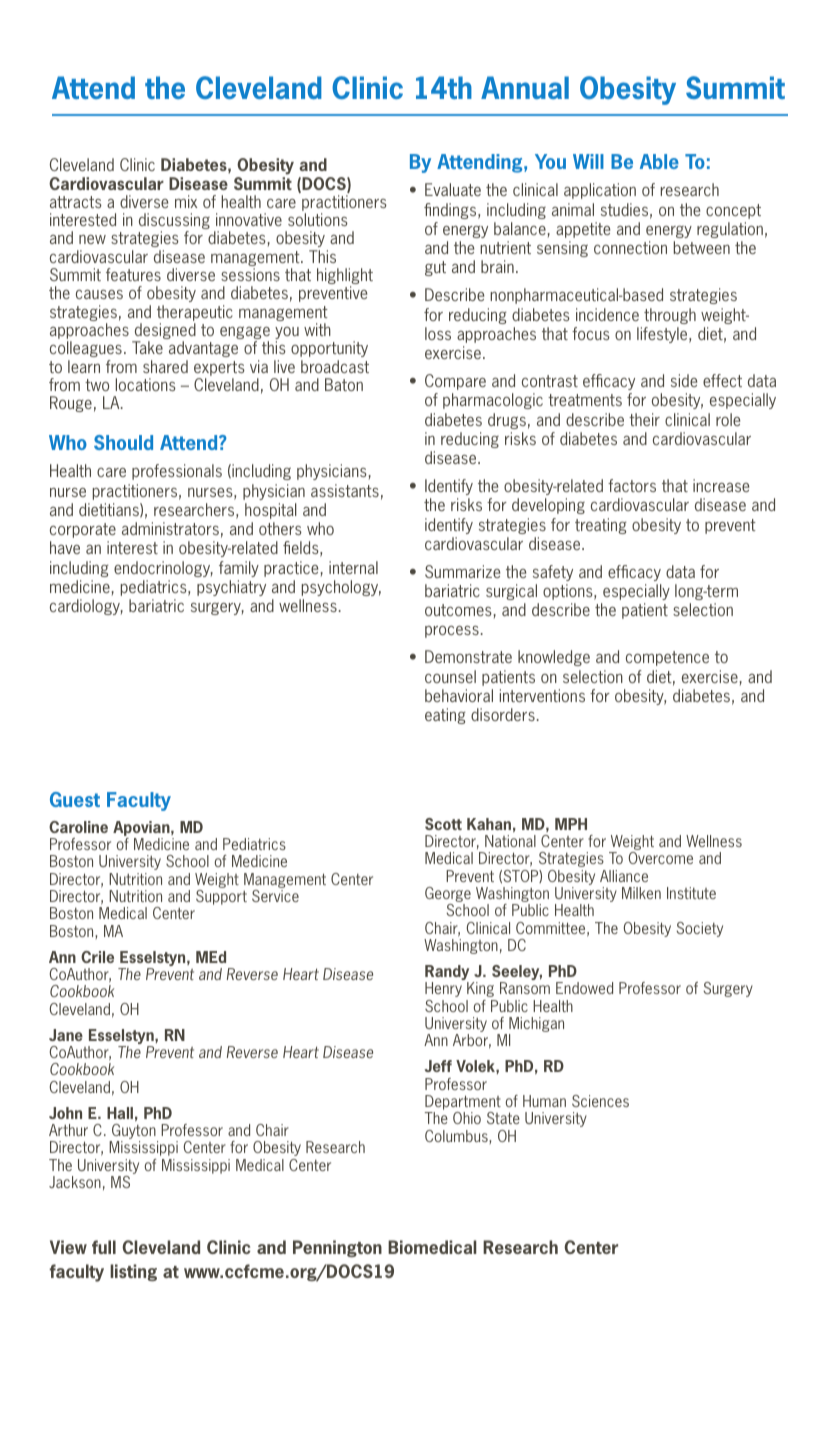  I want to click on Evaluate, so click(453, 189).
